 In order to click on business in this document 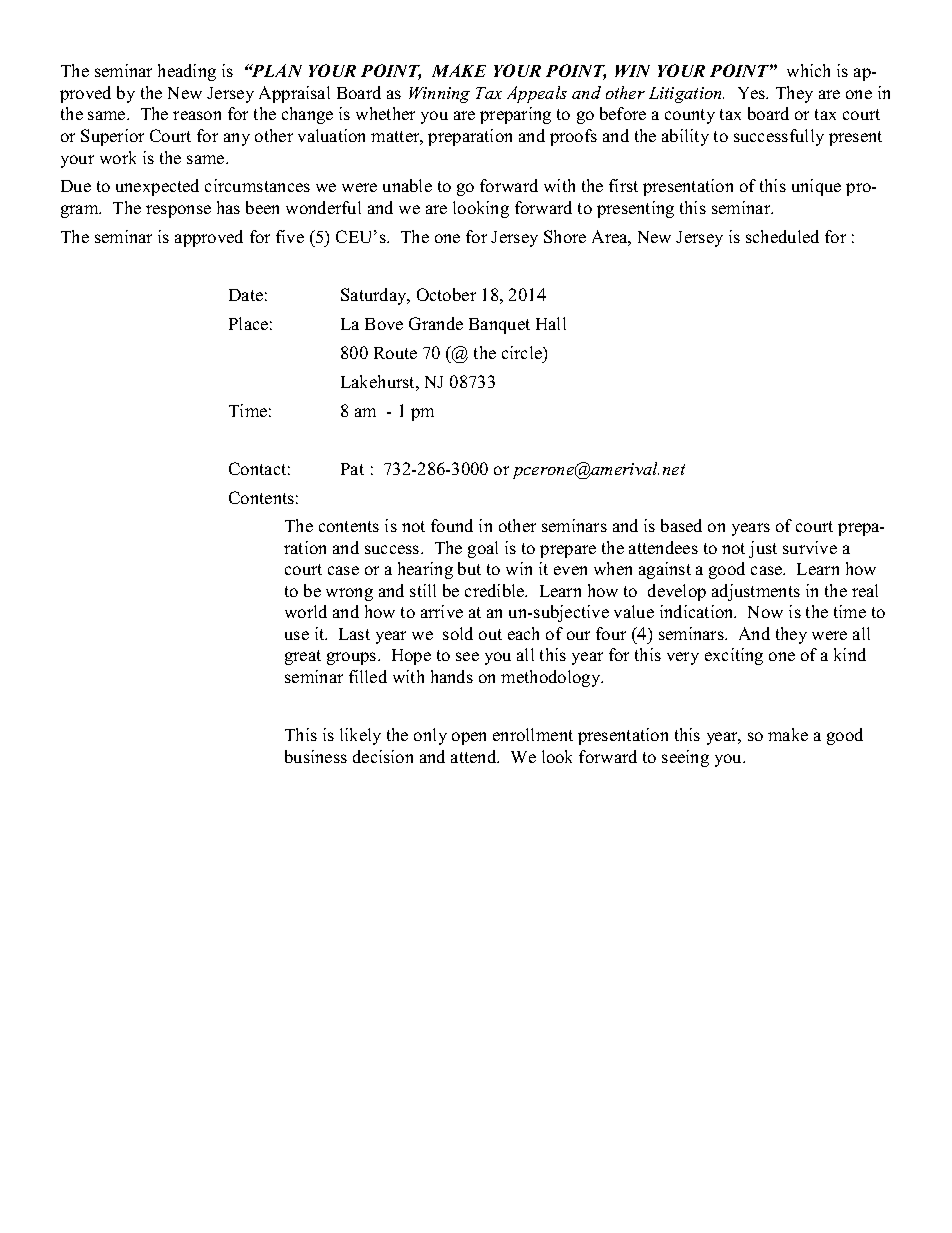, I will do `click(316, 756)`.
